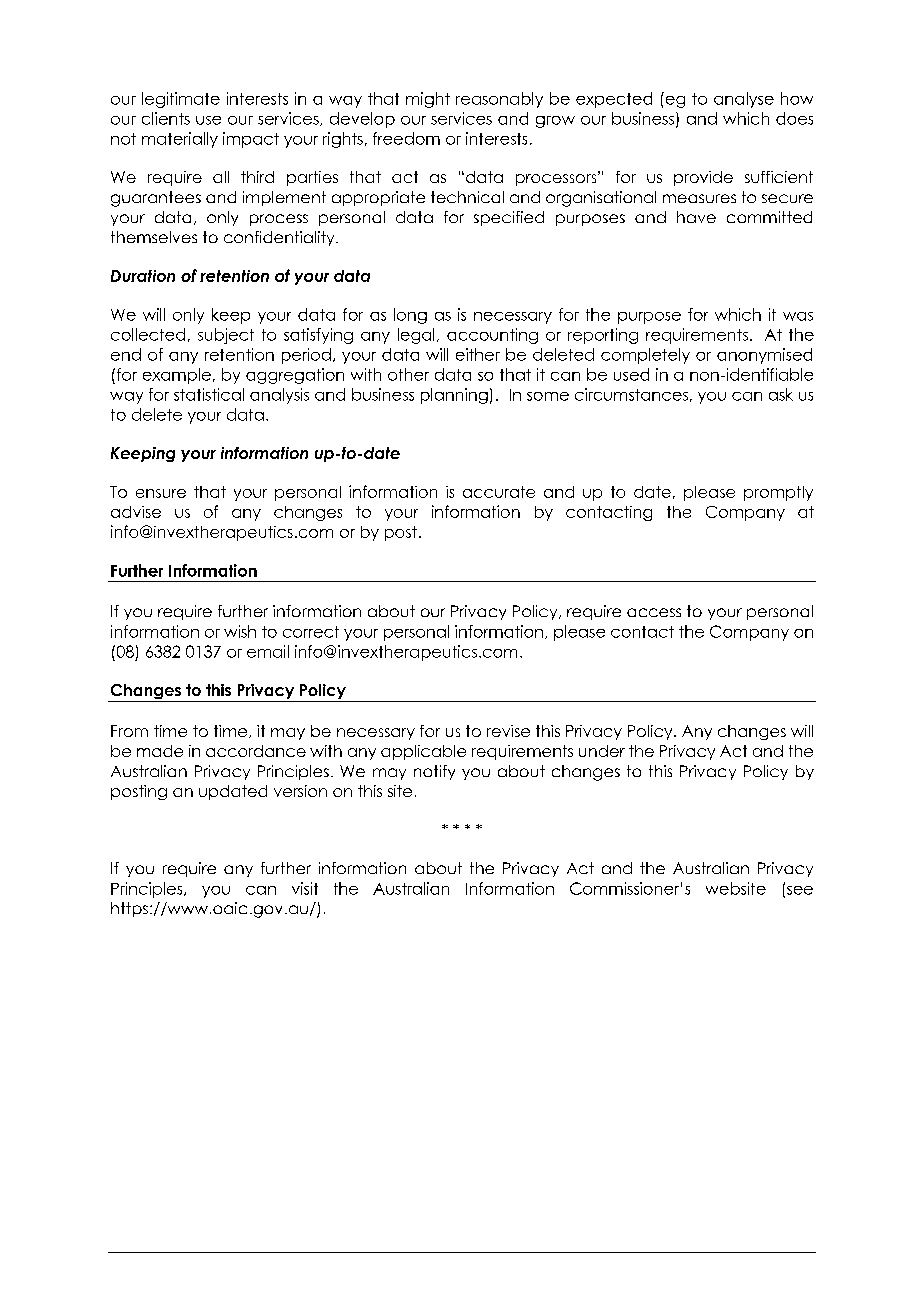 The height and width of the document is (1308, 924). I want to click on materially, so click(180, 140).
